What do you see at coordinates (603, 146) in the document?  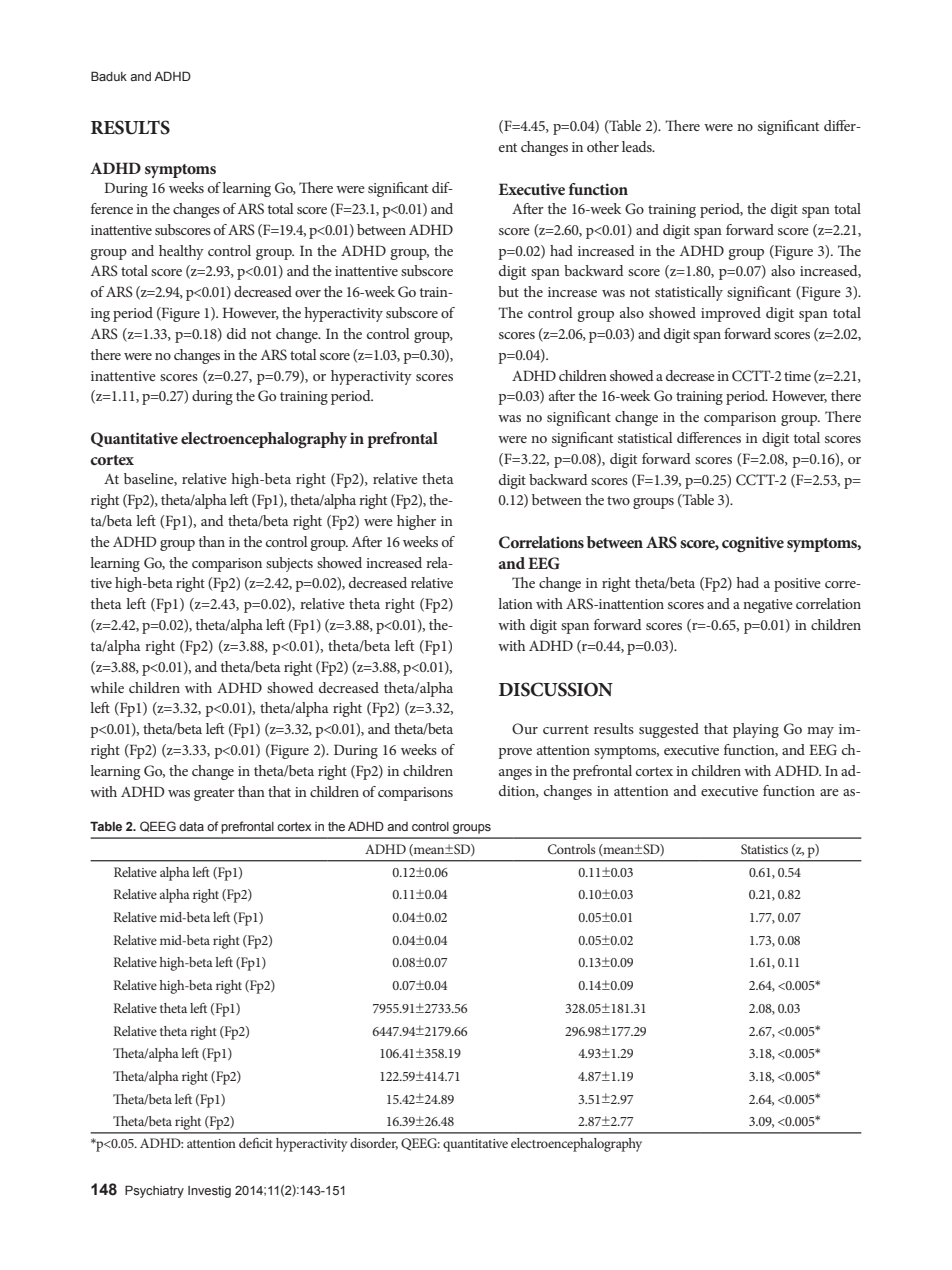 I see `other` at bounding box center [603, 146].
